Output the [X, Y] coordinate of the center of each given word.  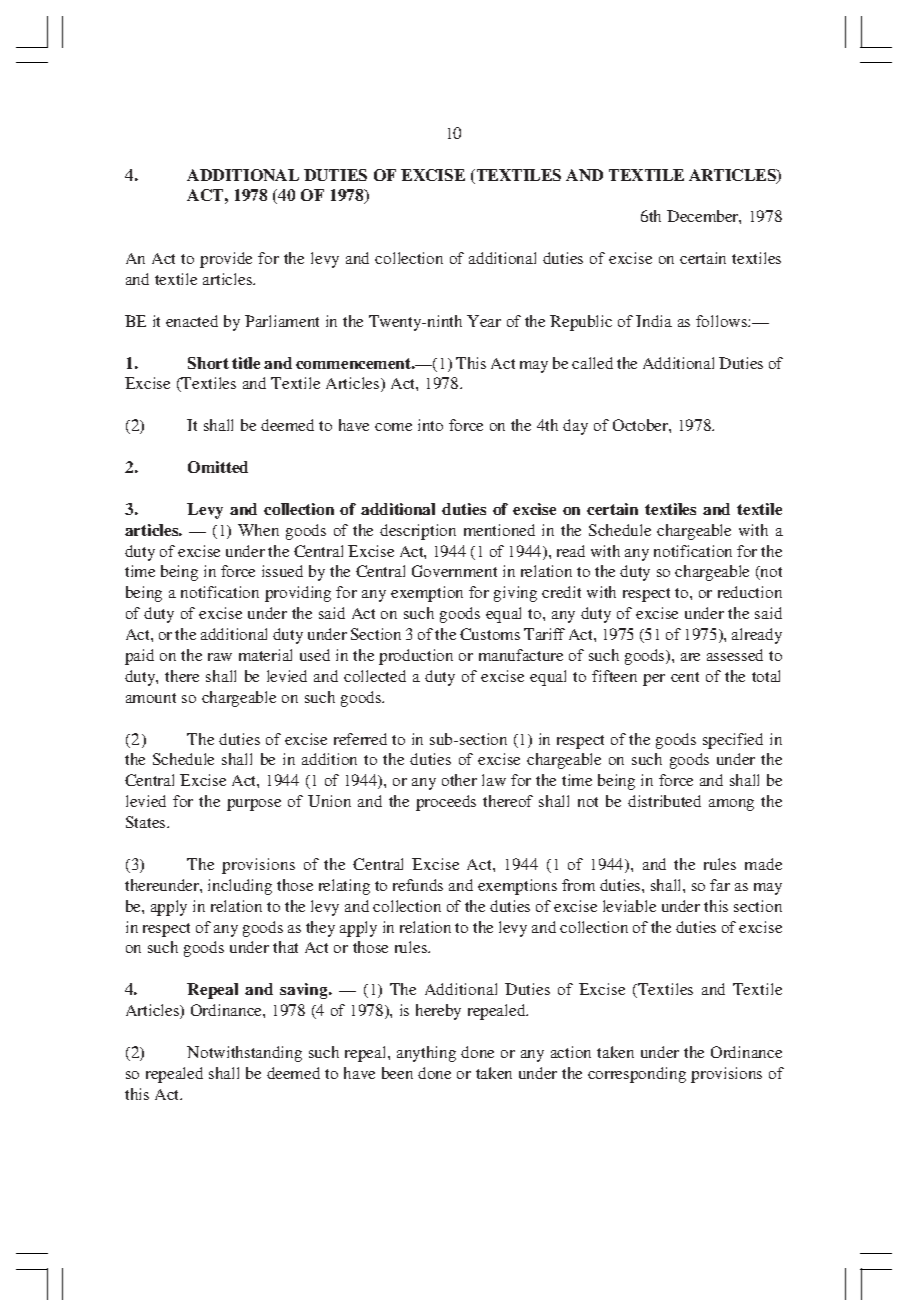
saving [305, 991]
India [654, 321]
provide [226, 260]
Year [484, 321]
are [690, 657]
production [416, 657]
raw [220, 657]
